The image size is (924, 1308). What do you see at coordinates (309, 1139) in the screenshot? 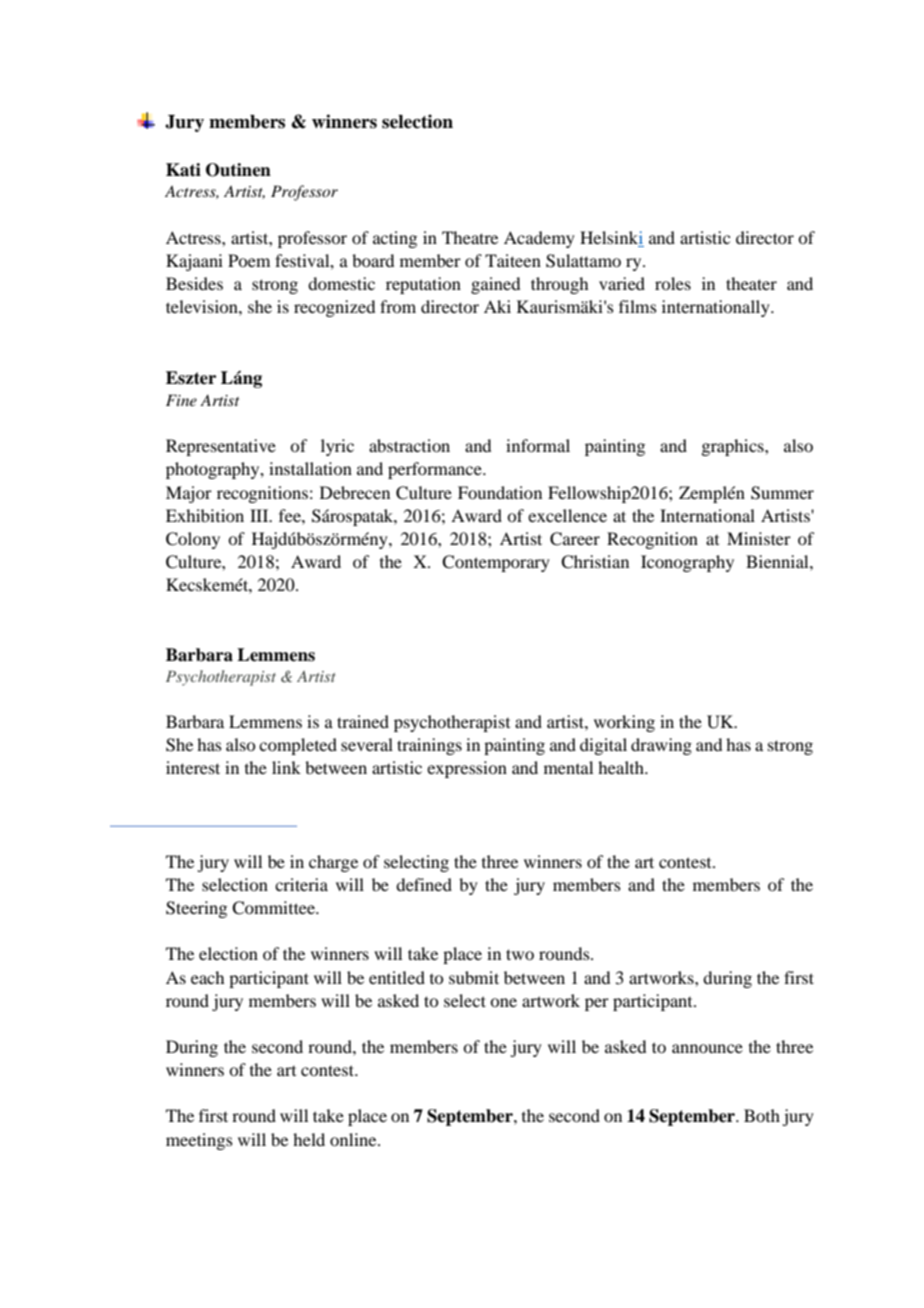
I see `held` at bounding box center [309, 1139].
